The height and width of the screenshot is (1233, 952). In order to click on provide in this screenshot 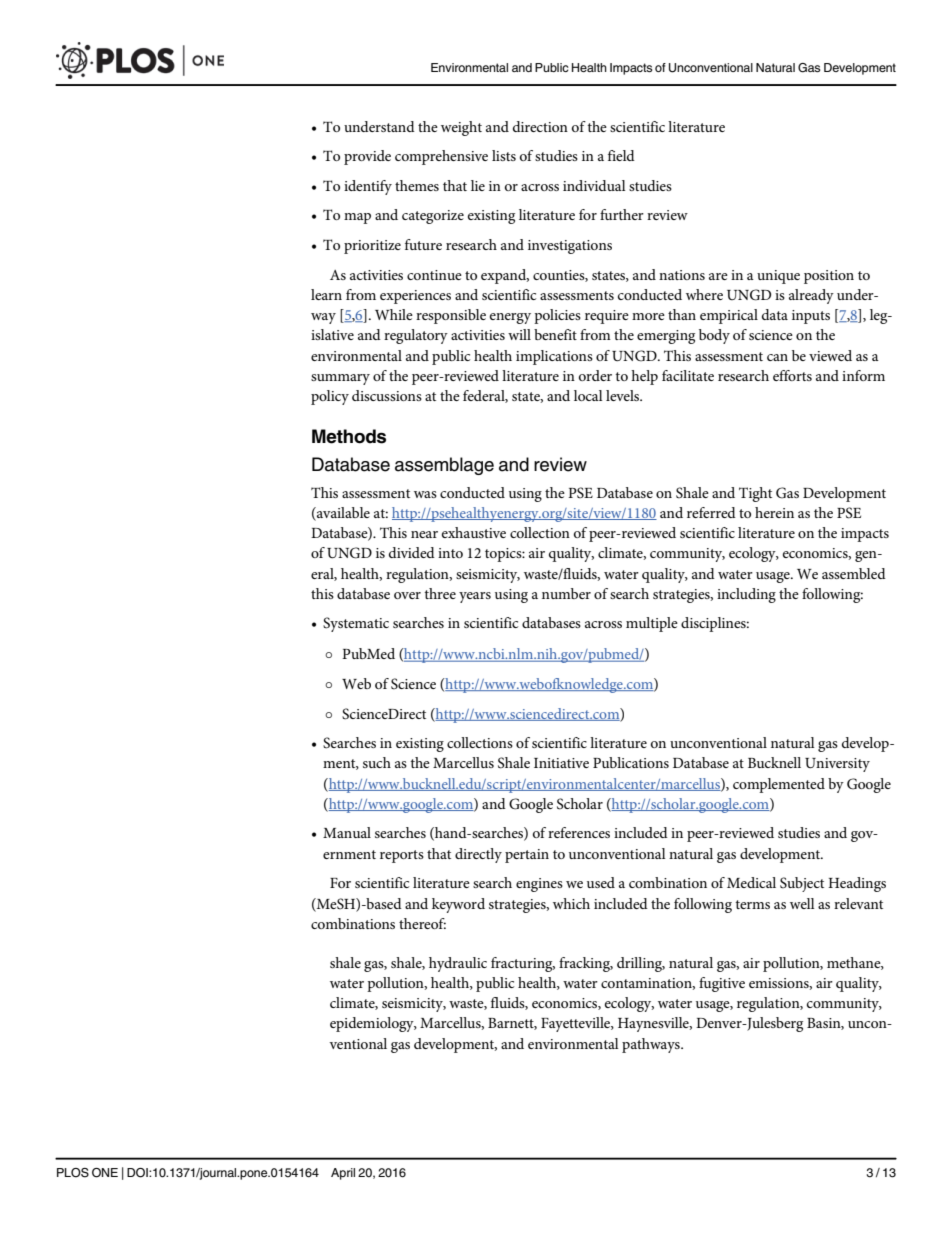, I will do `click(367, 157)`.
